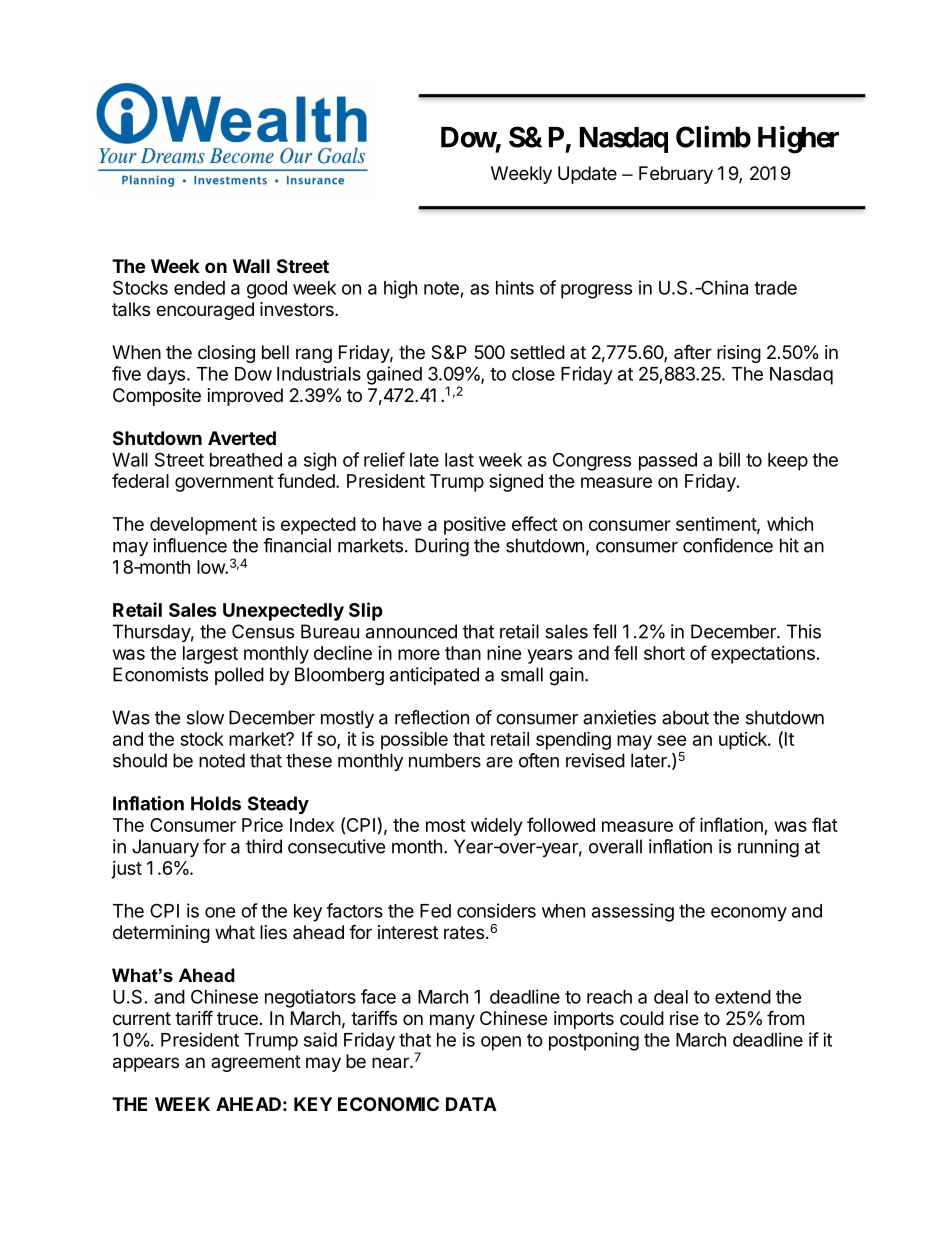 The width and height of the page is (952, 1233). I want to click on February, so click(676, 175).
